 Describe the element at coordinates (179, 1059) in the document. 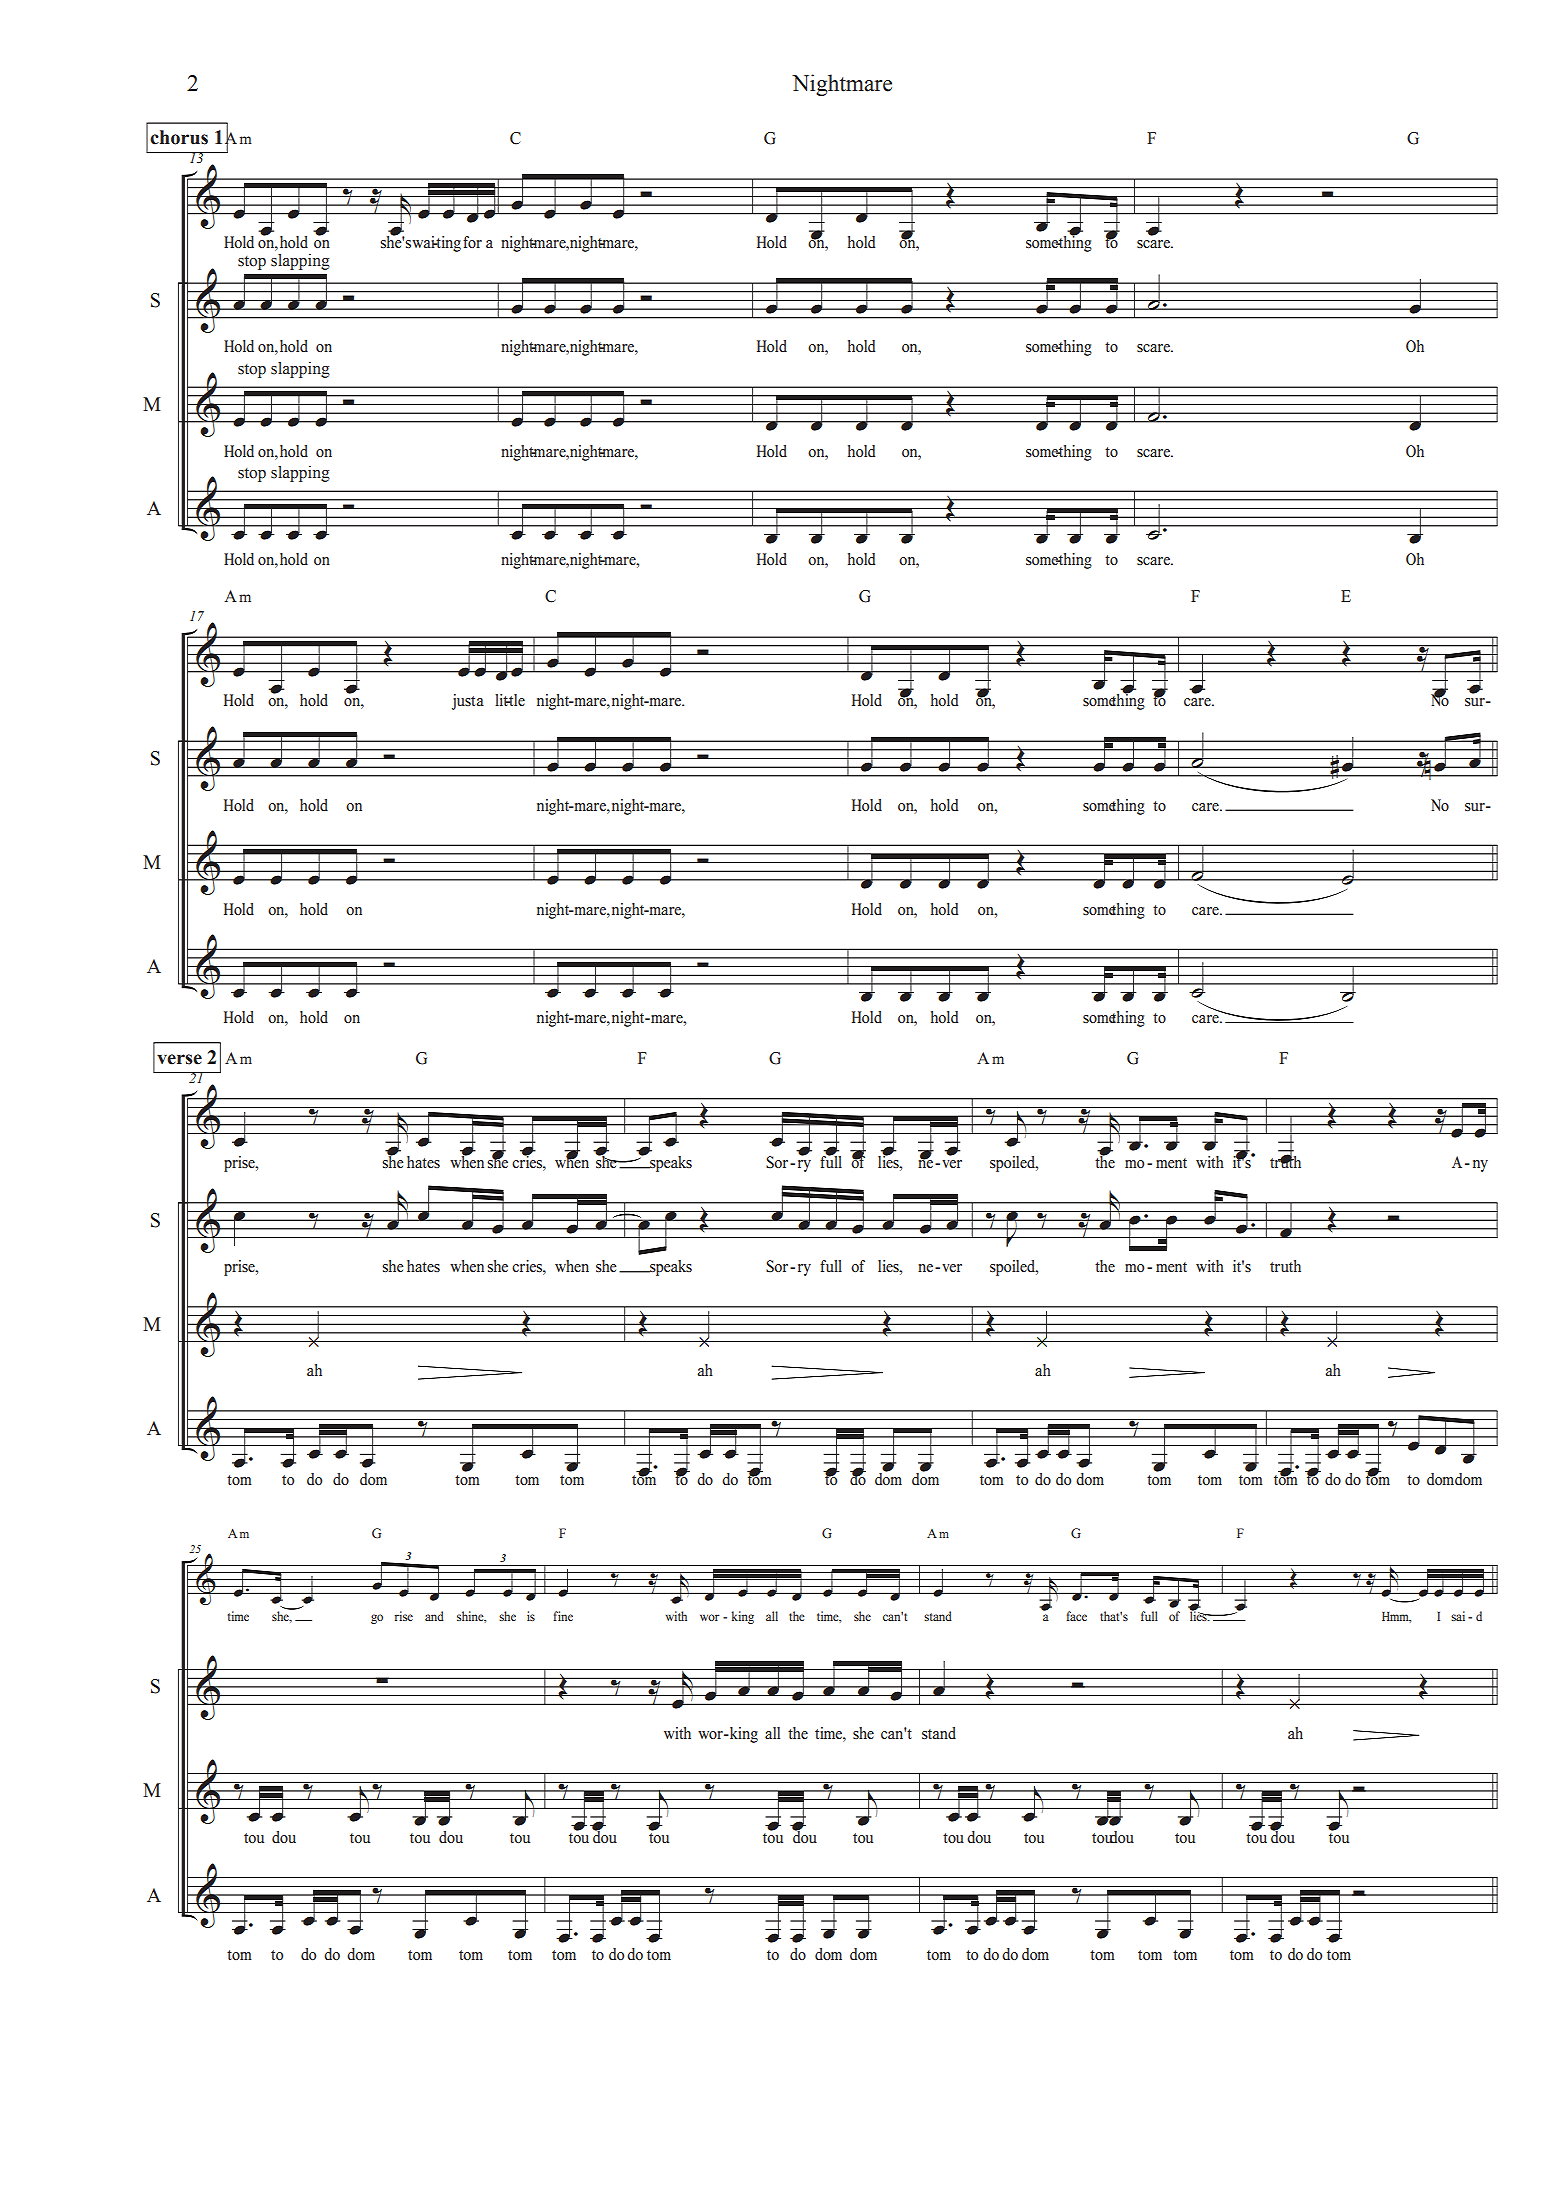

I see `verse` at that location.
